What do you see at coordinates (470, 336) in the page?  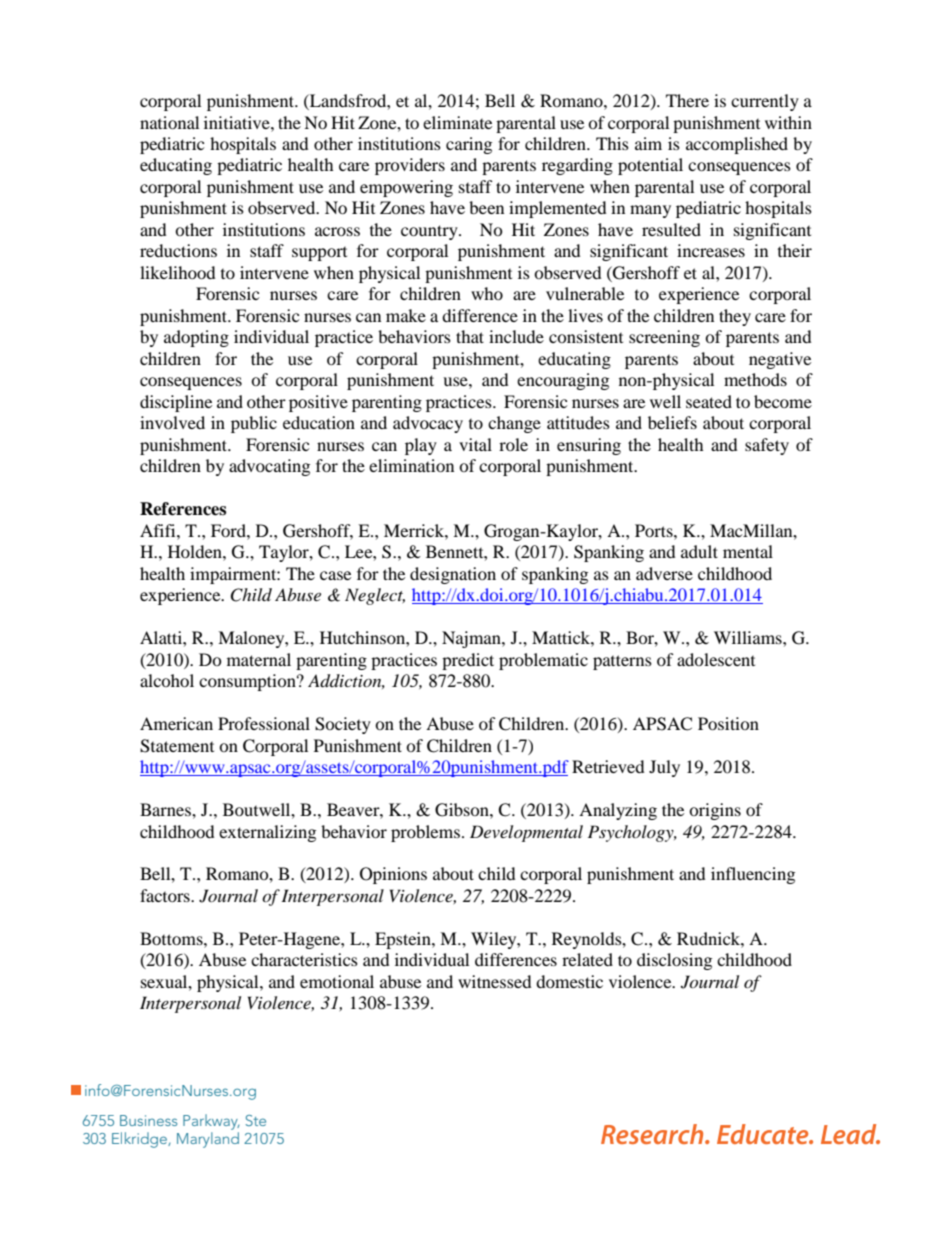 I see `that` at bounding box center [470, 336].
